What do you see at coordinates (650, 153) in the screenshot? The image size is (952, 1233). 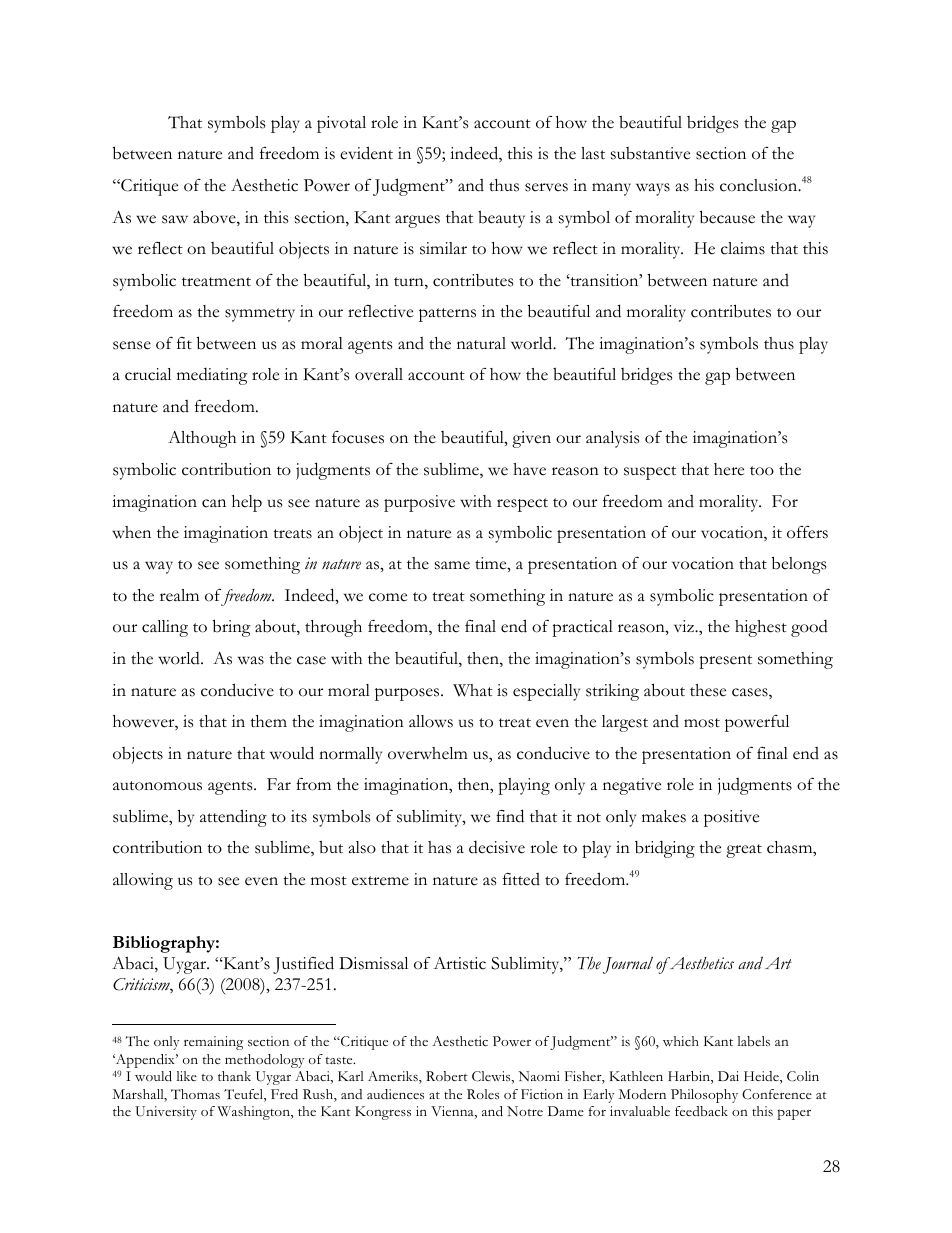 I see `substantive` at bounding box center [650, 153].
